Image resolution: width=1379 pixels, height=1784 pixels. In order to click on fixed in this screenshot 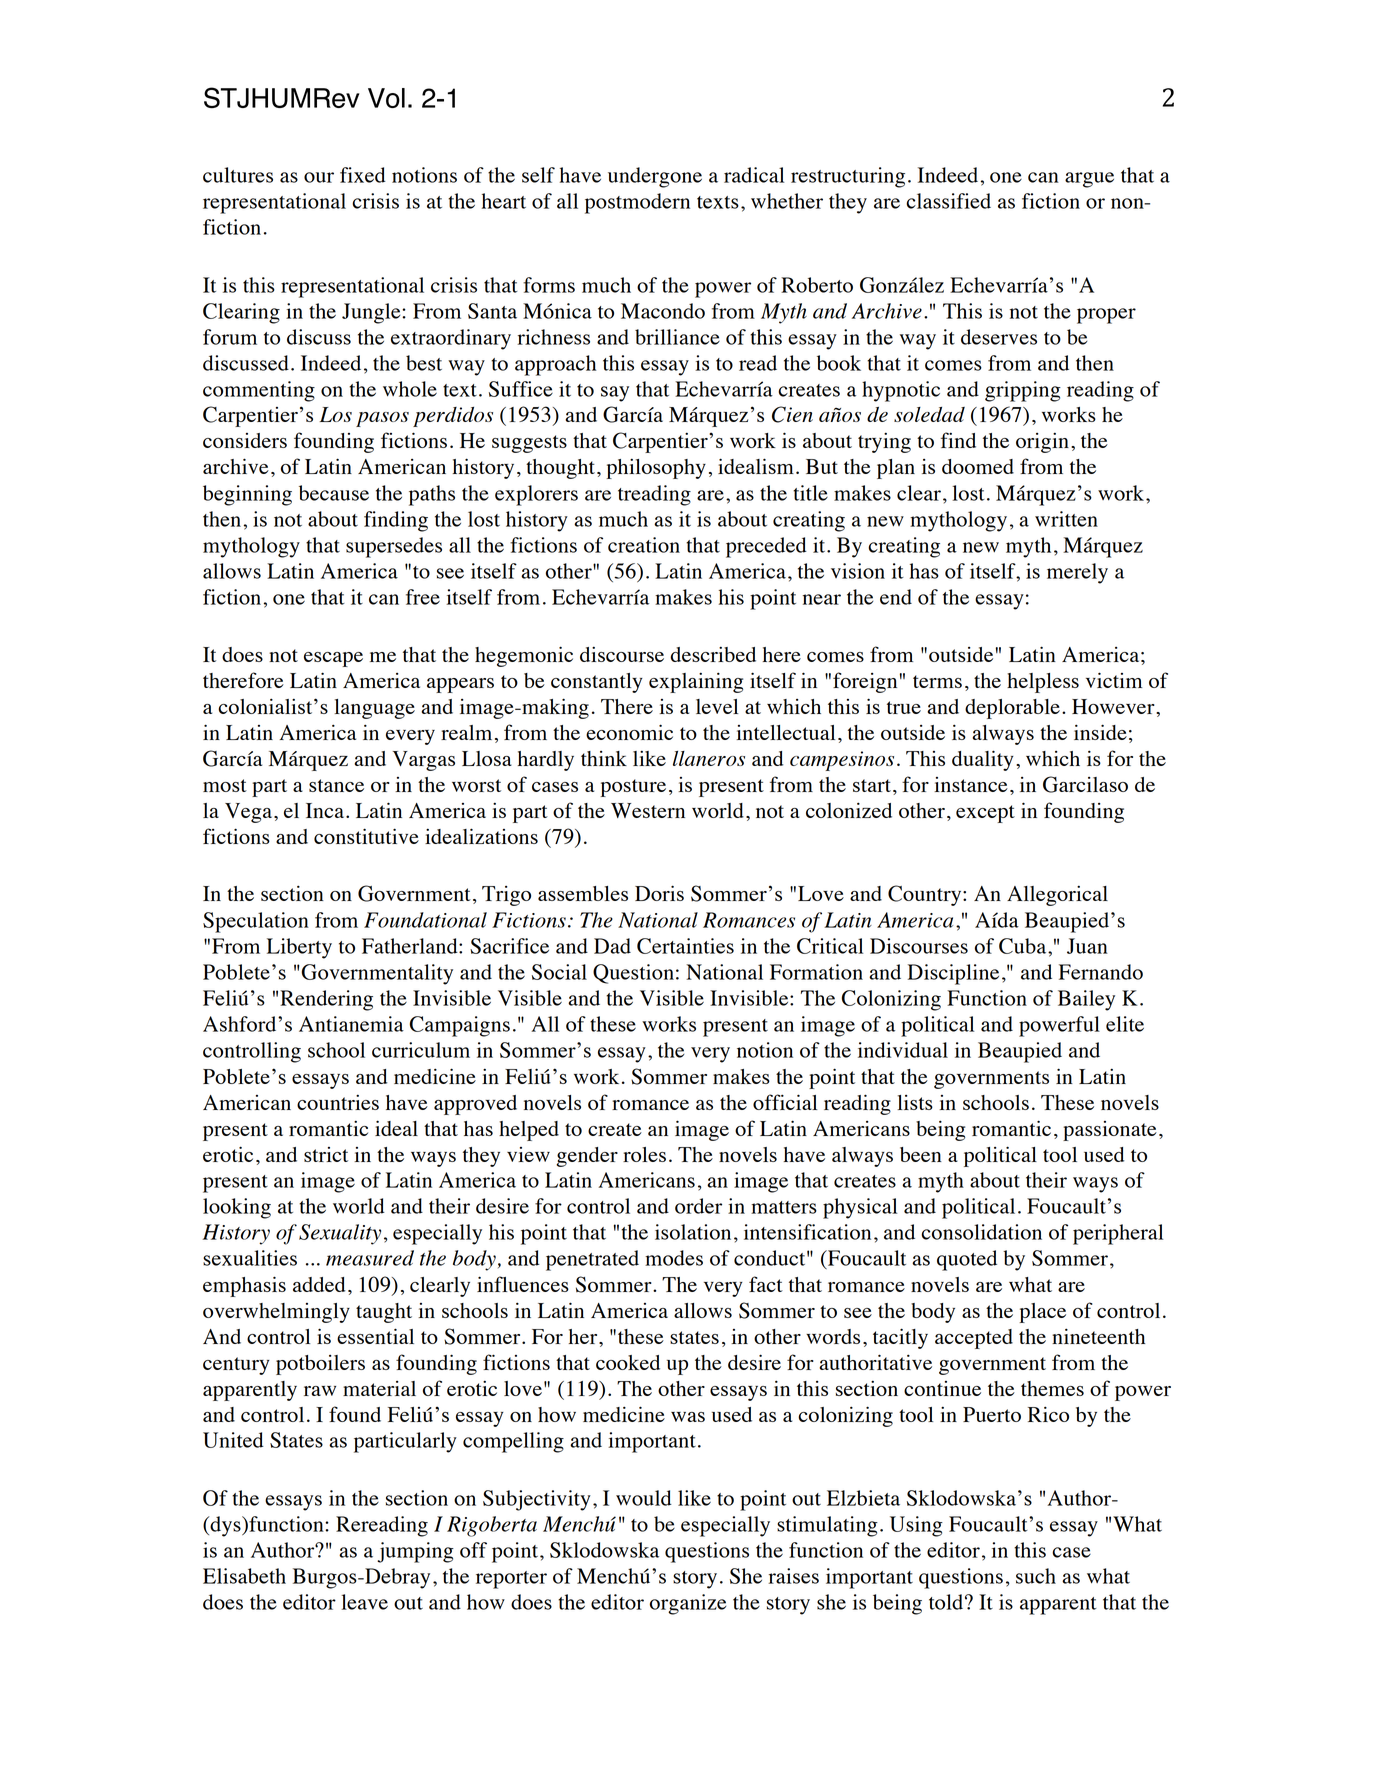, I will do `click(363, 175)`.
